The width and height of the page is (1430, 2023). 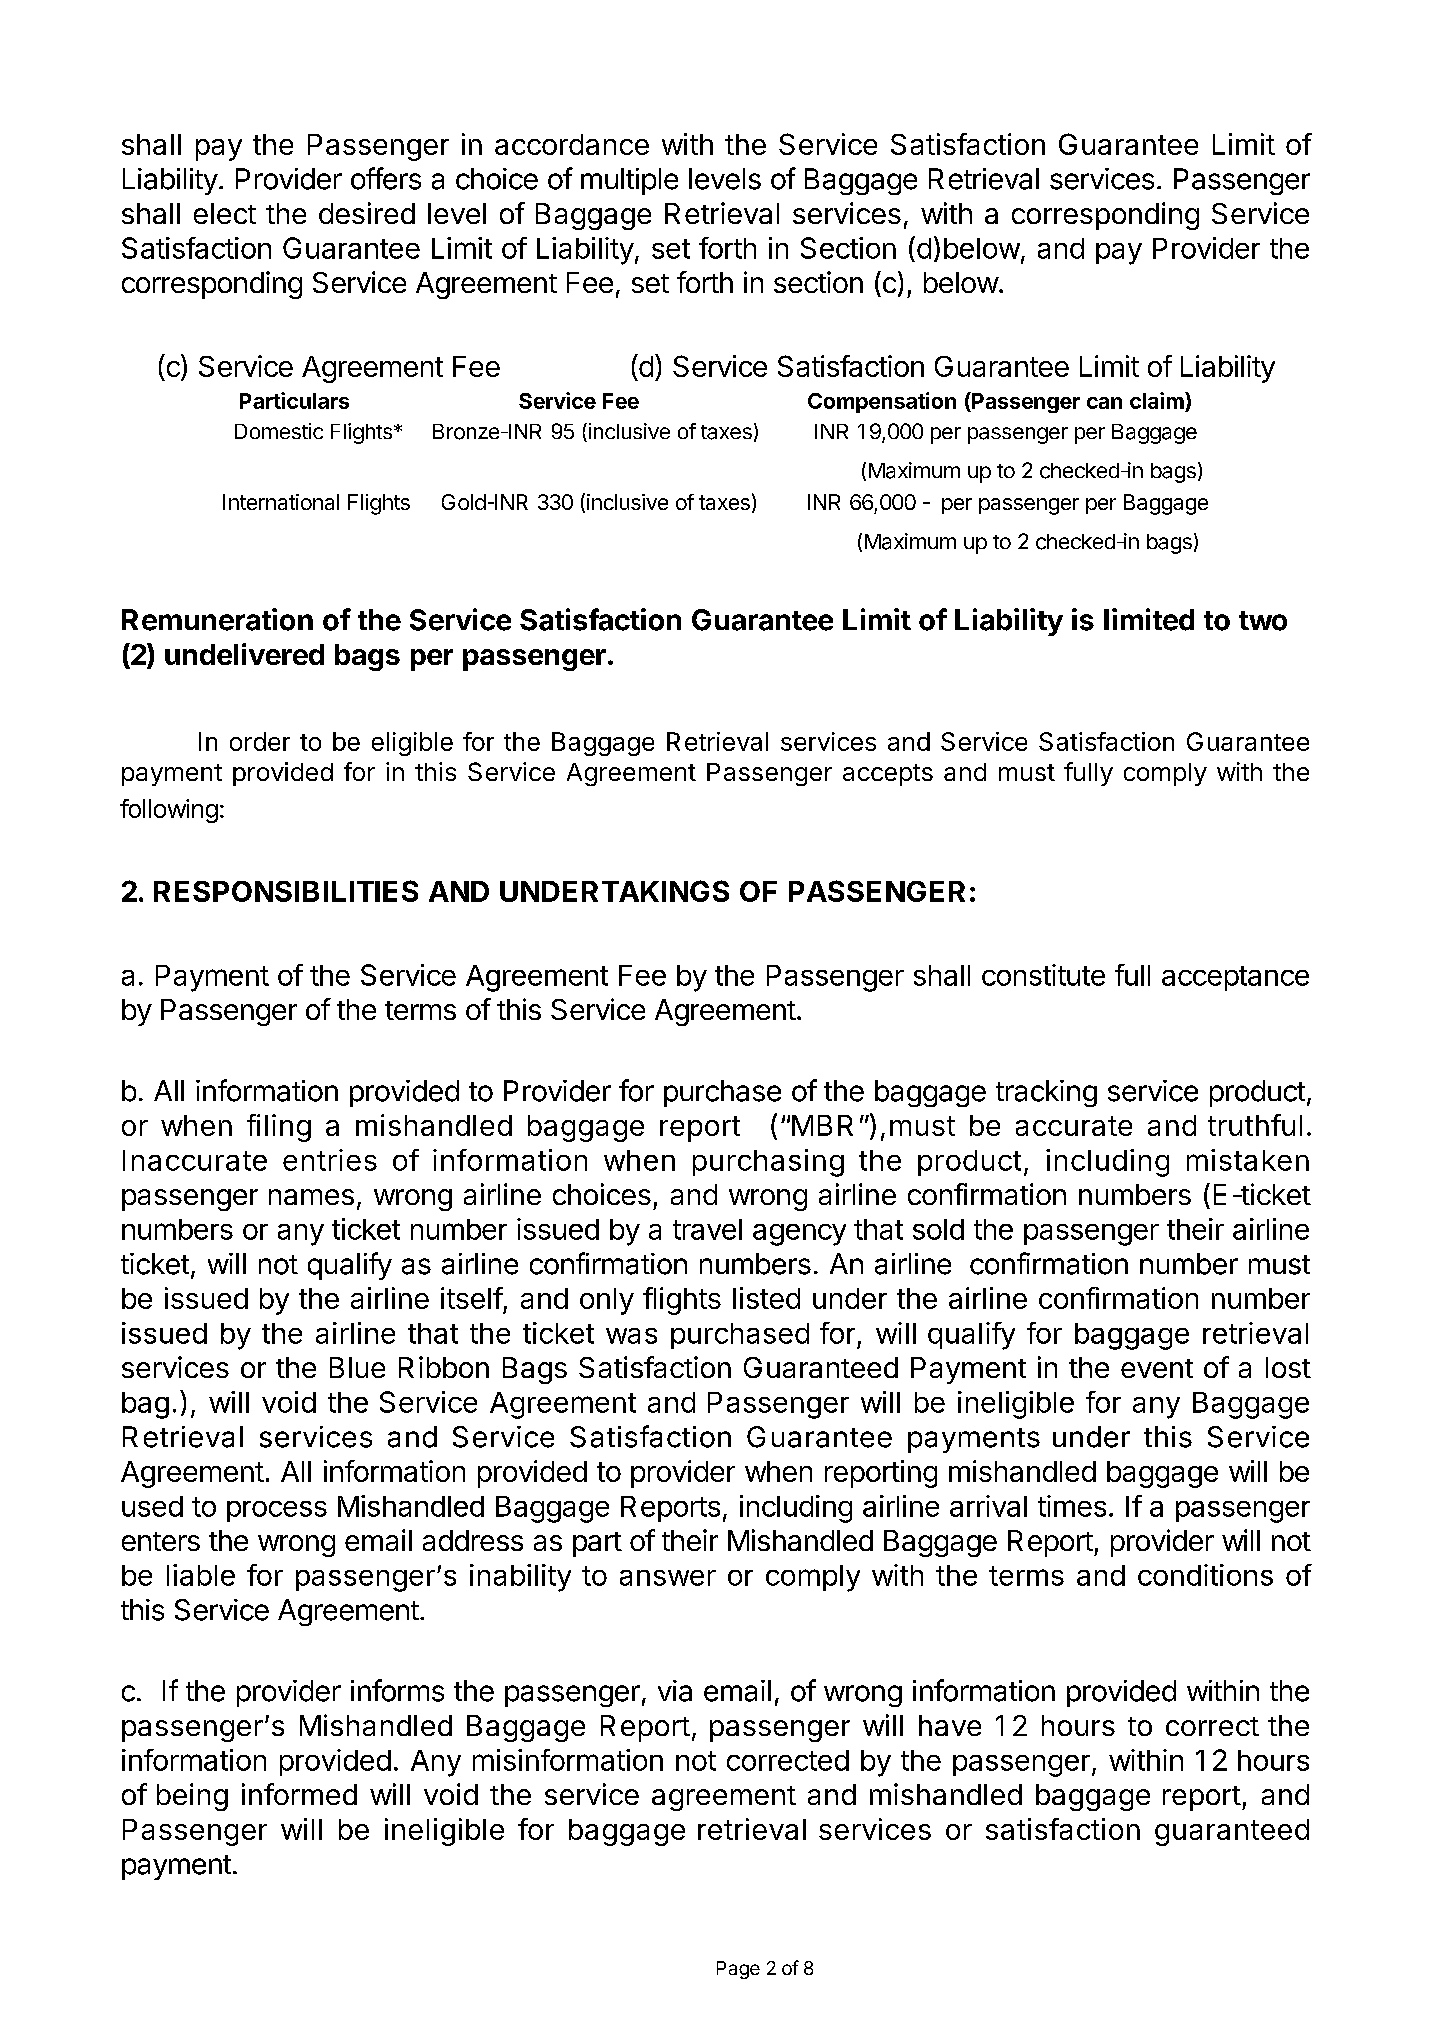 What do you see at coordinates (768, 1163) in the page?
I see `purchasing` at bounding box center [768, 1163].
